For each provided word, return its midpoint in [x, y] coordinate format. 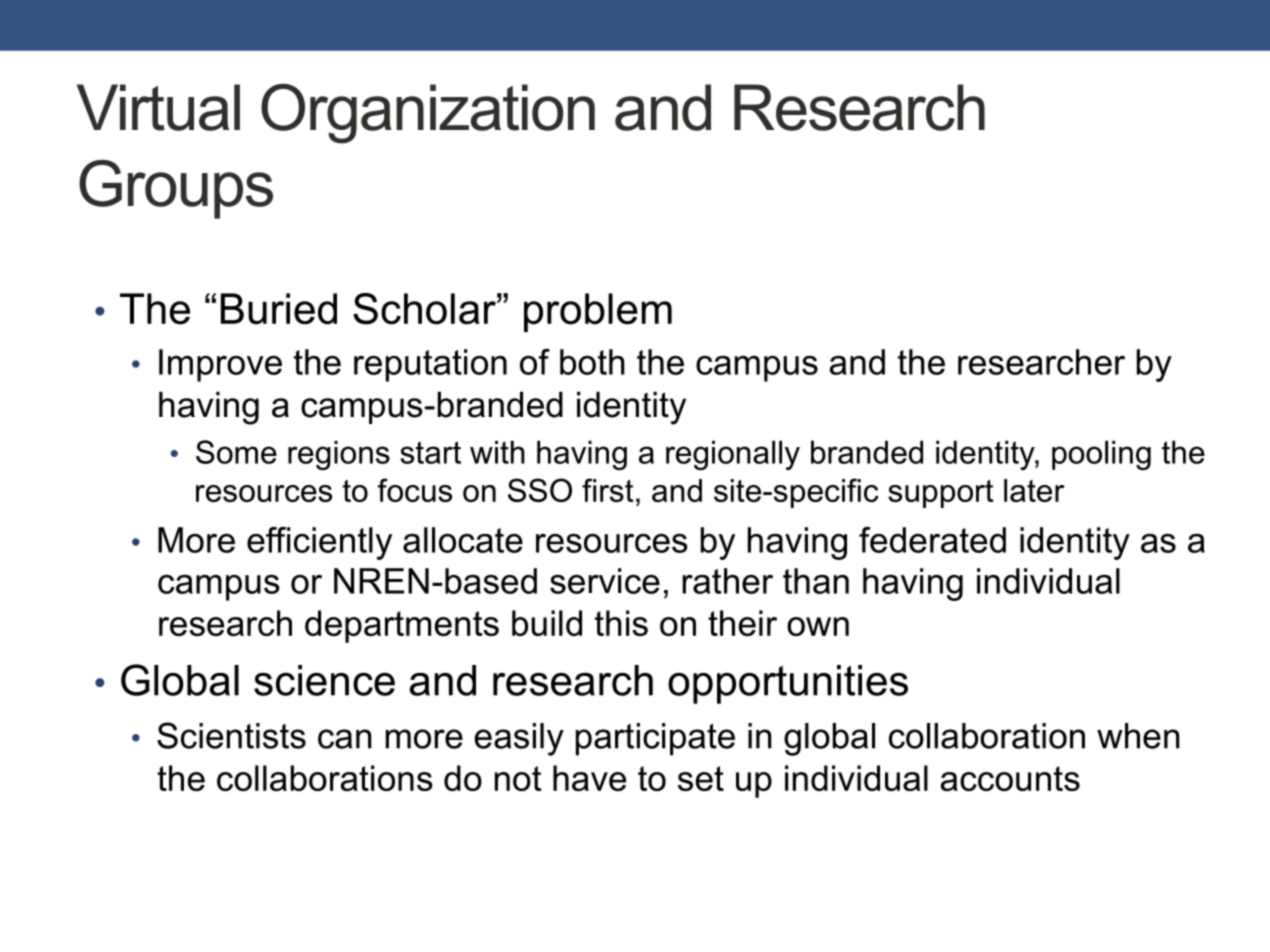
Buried [279, 309]
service [605, 581]
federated [932, 540]
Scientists [231, 735]
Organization [428, 114]
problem [598, 312]
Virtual [158, 107]
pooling [1101, 455]
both [592, 362]
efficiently [319, 543]
